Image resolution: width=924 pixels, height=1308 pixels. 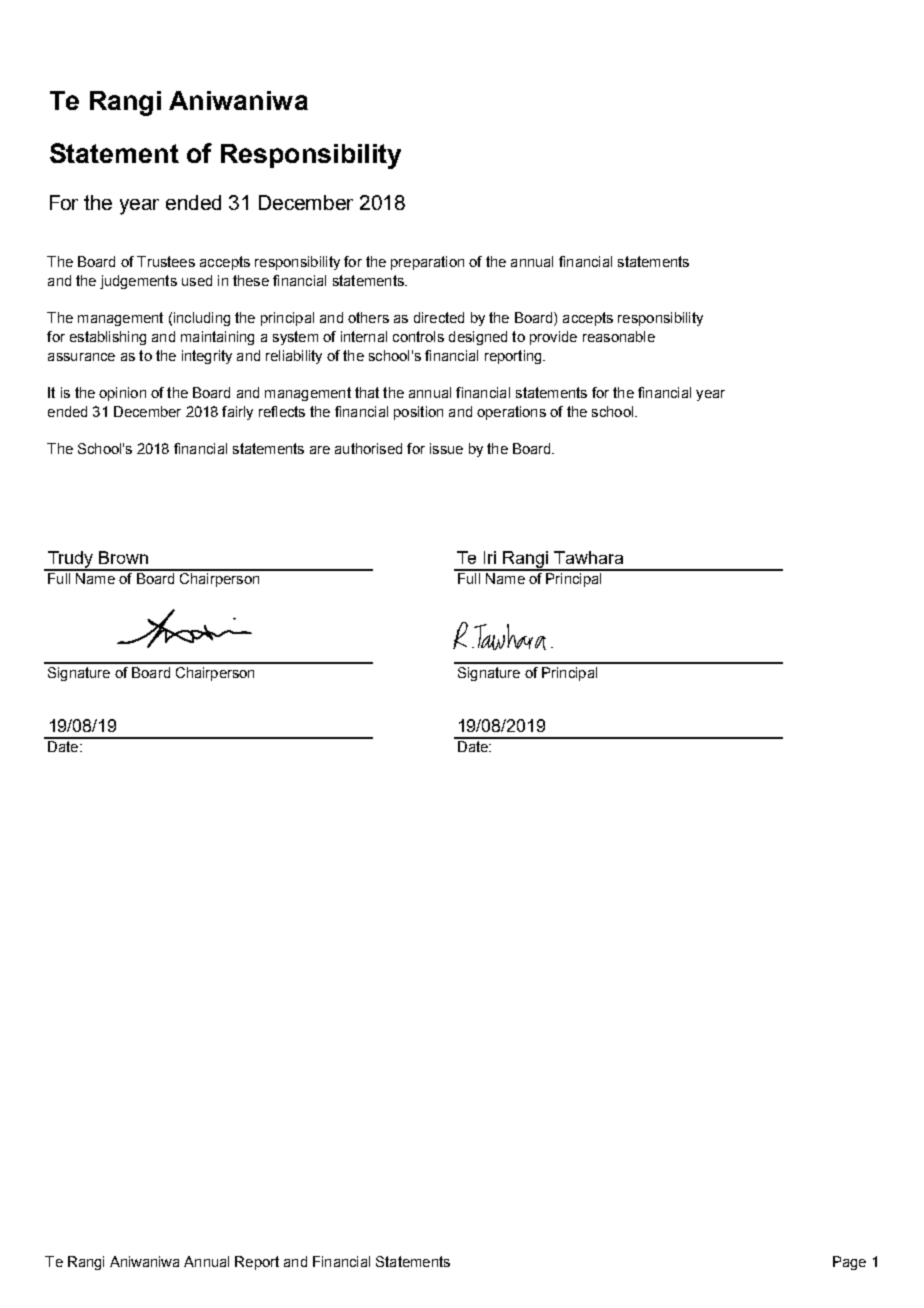 I want to click on operations, so click(x=511, y=413).
